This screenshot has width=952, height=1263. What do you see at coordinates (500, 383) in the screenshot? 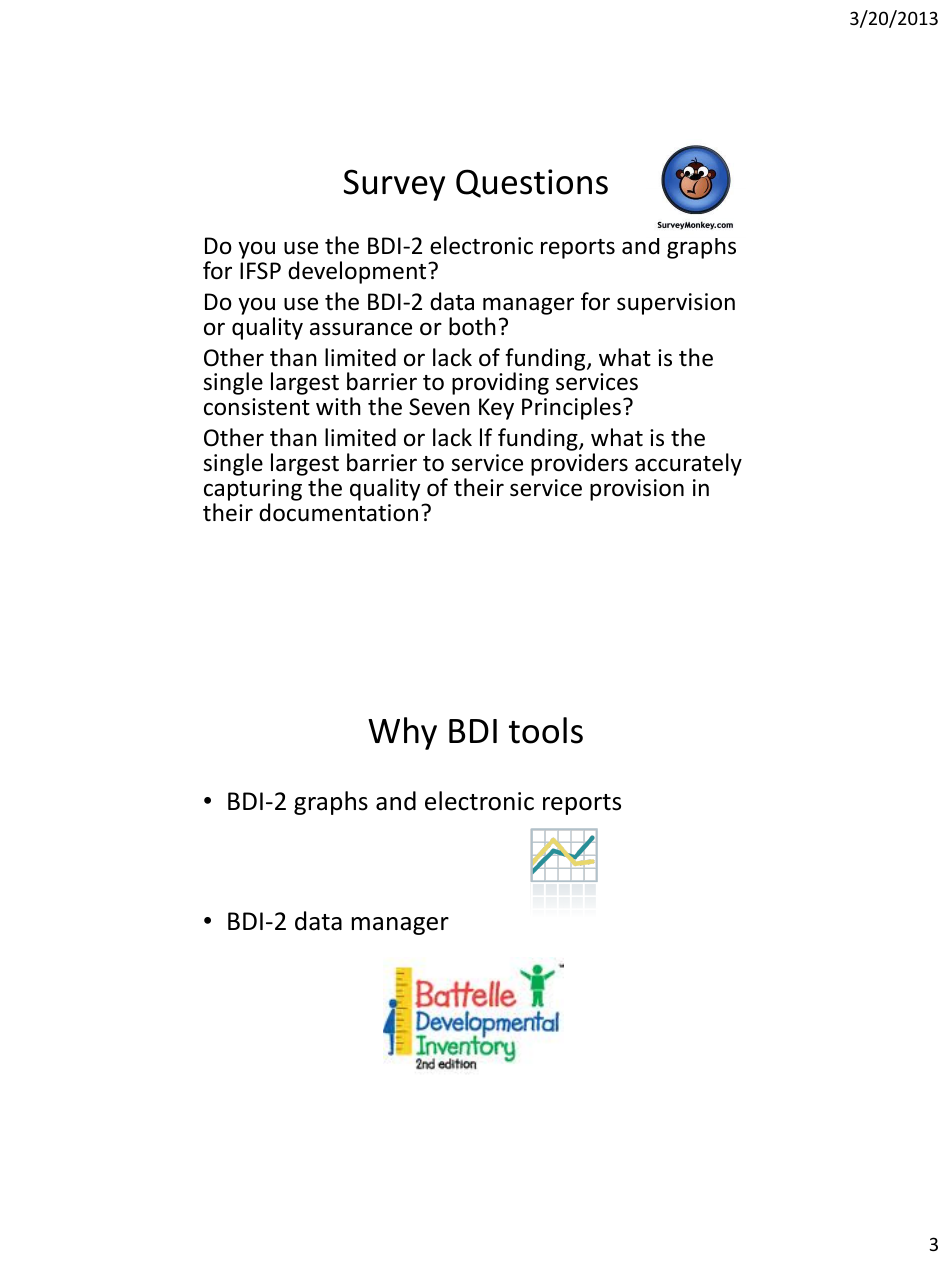
I see `providing` at bounding box center [500, 383].
